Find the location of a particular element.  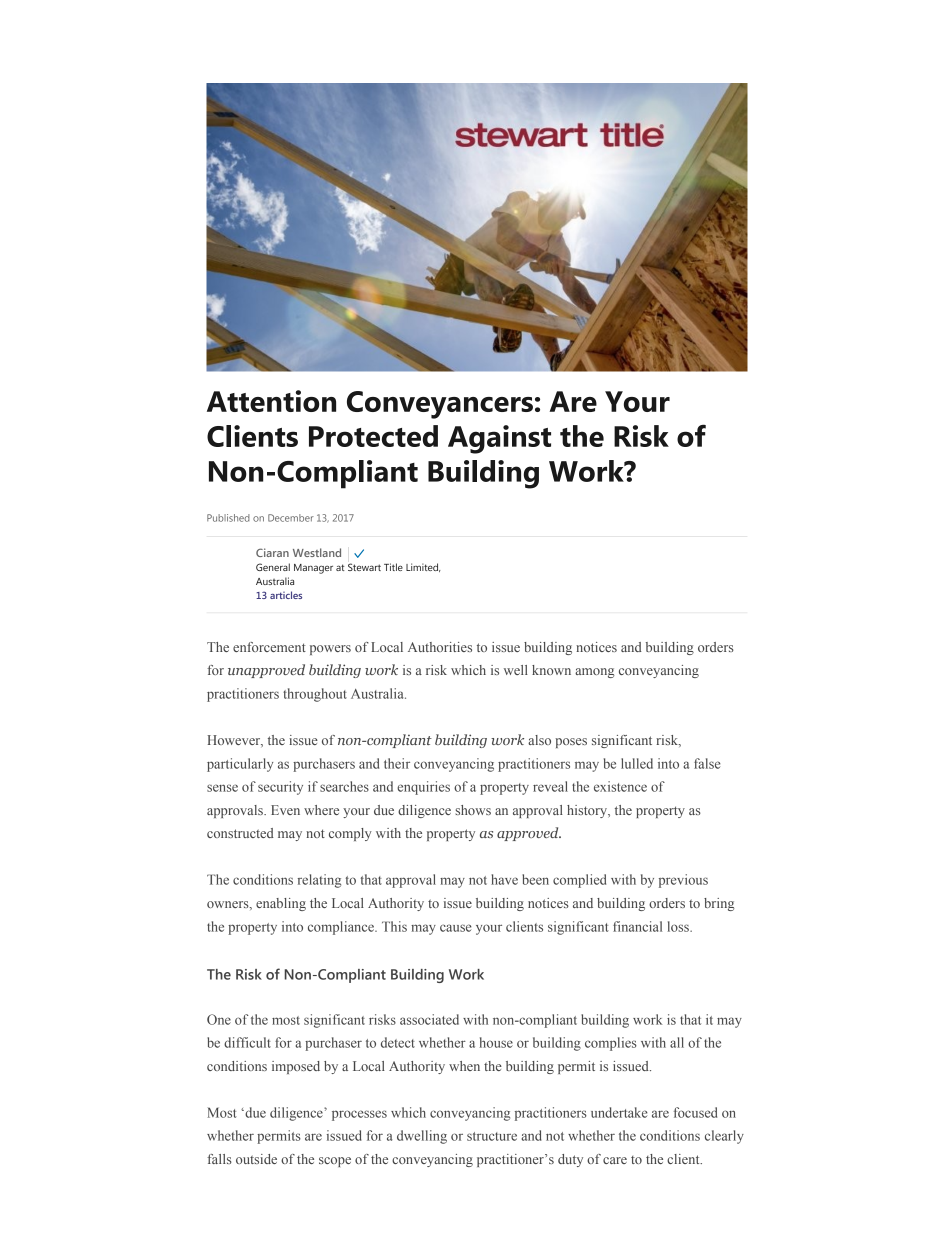

Attention is located at coordinates (271, 401).
